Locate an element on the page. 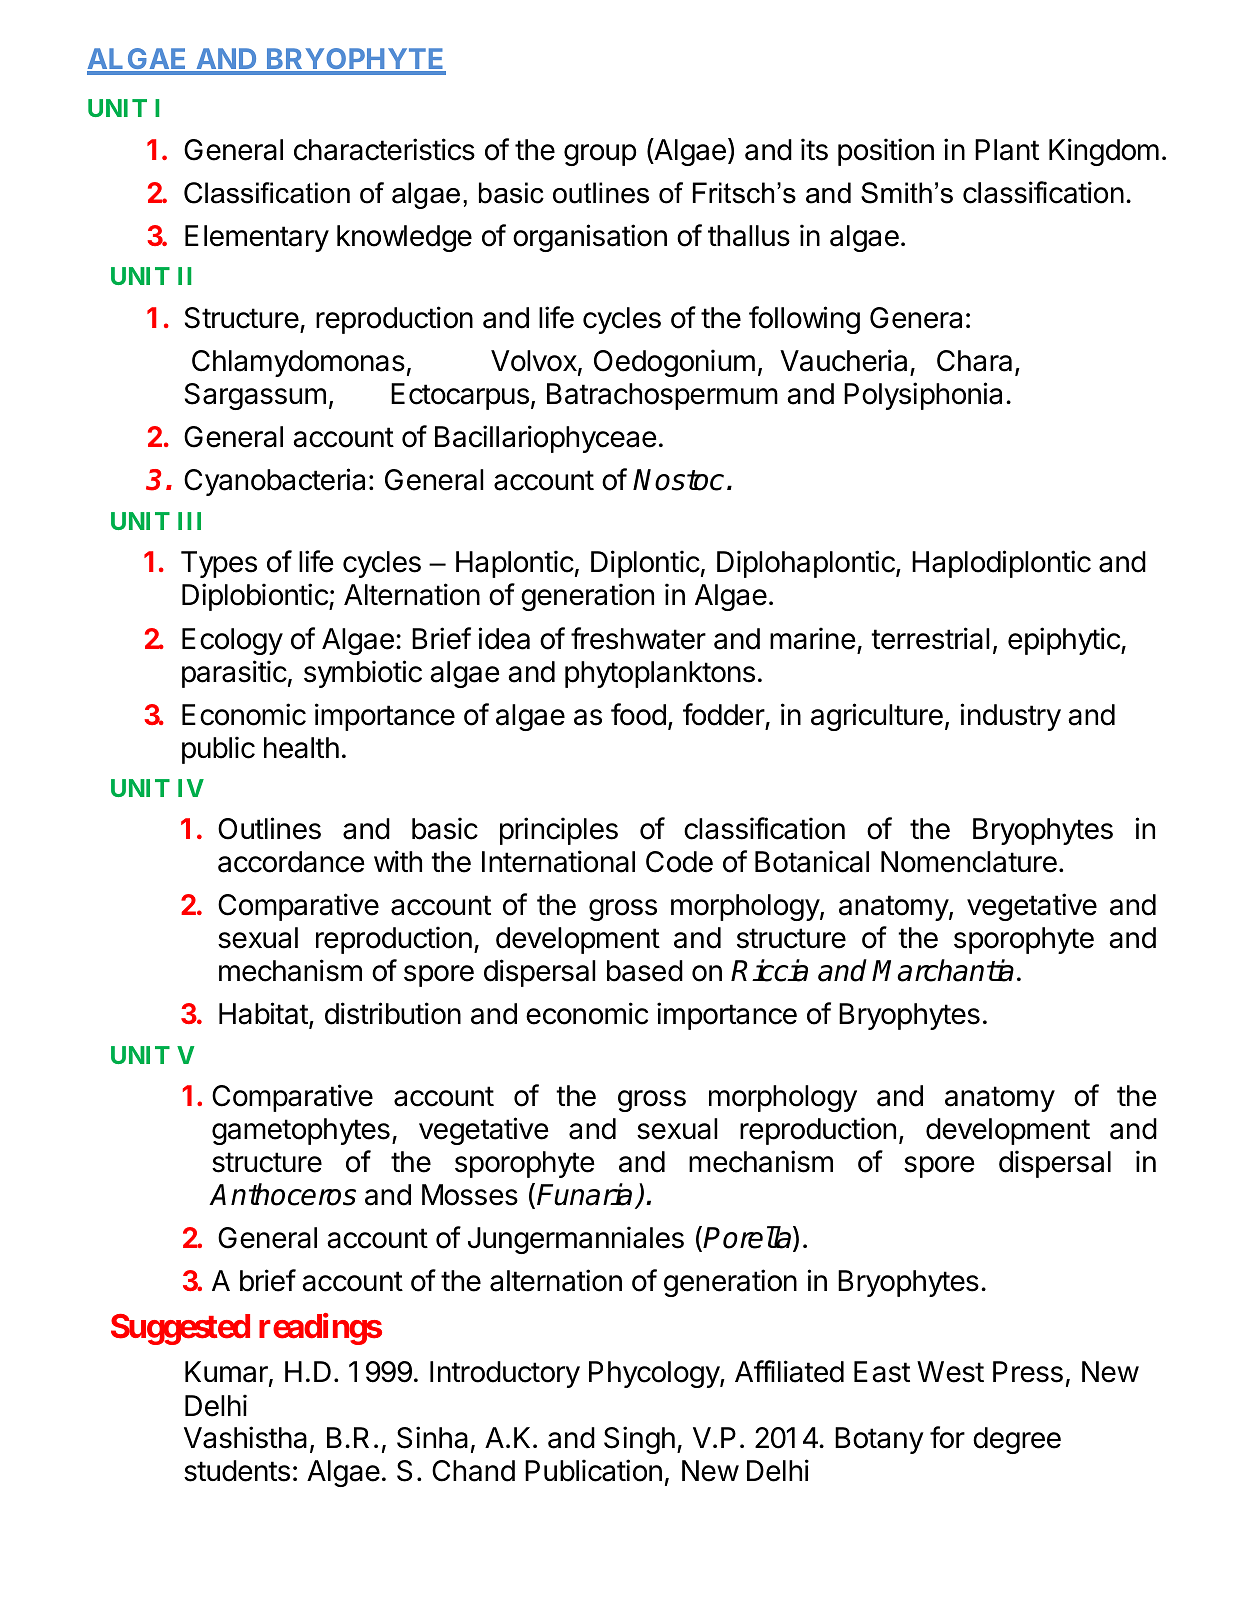 The width and height of the page is (1252, 1621). Cyanobacteria is located at coordinates (274, 482).
